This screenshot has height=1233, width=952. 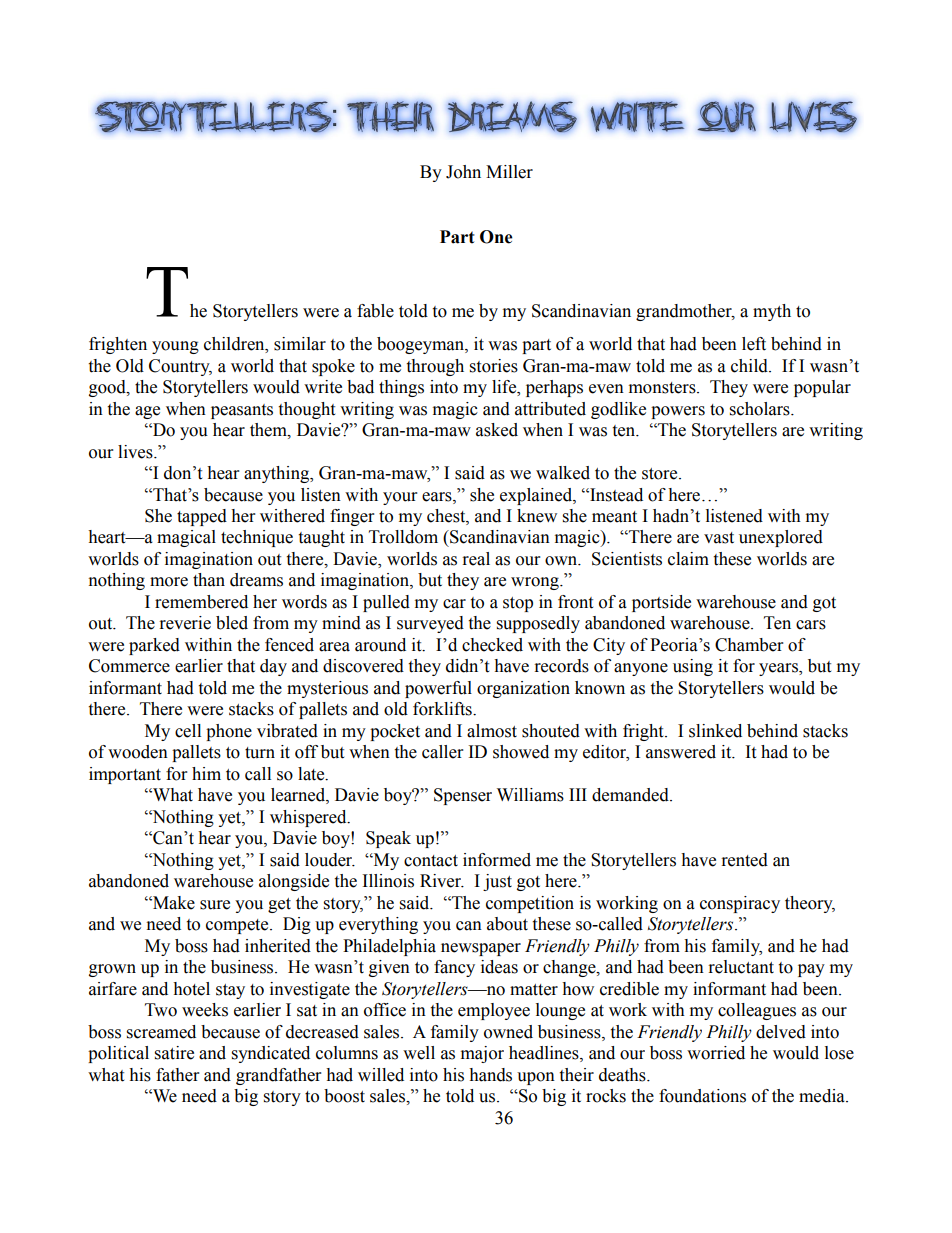 What do you see at coordinates (185, 623) in the screenshot?
I see `reverie` at bounding box center [185, 623].
